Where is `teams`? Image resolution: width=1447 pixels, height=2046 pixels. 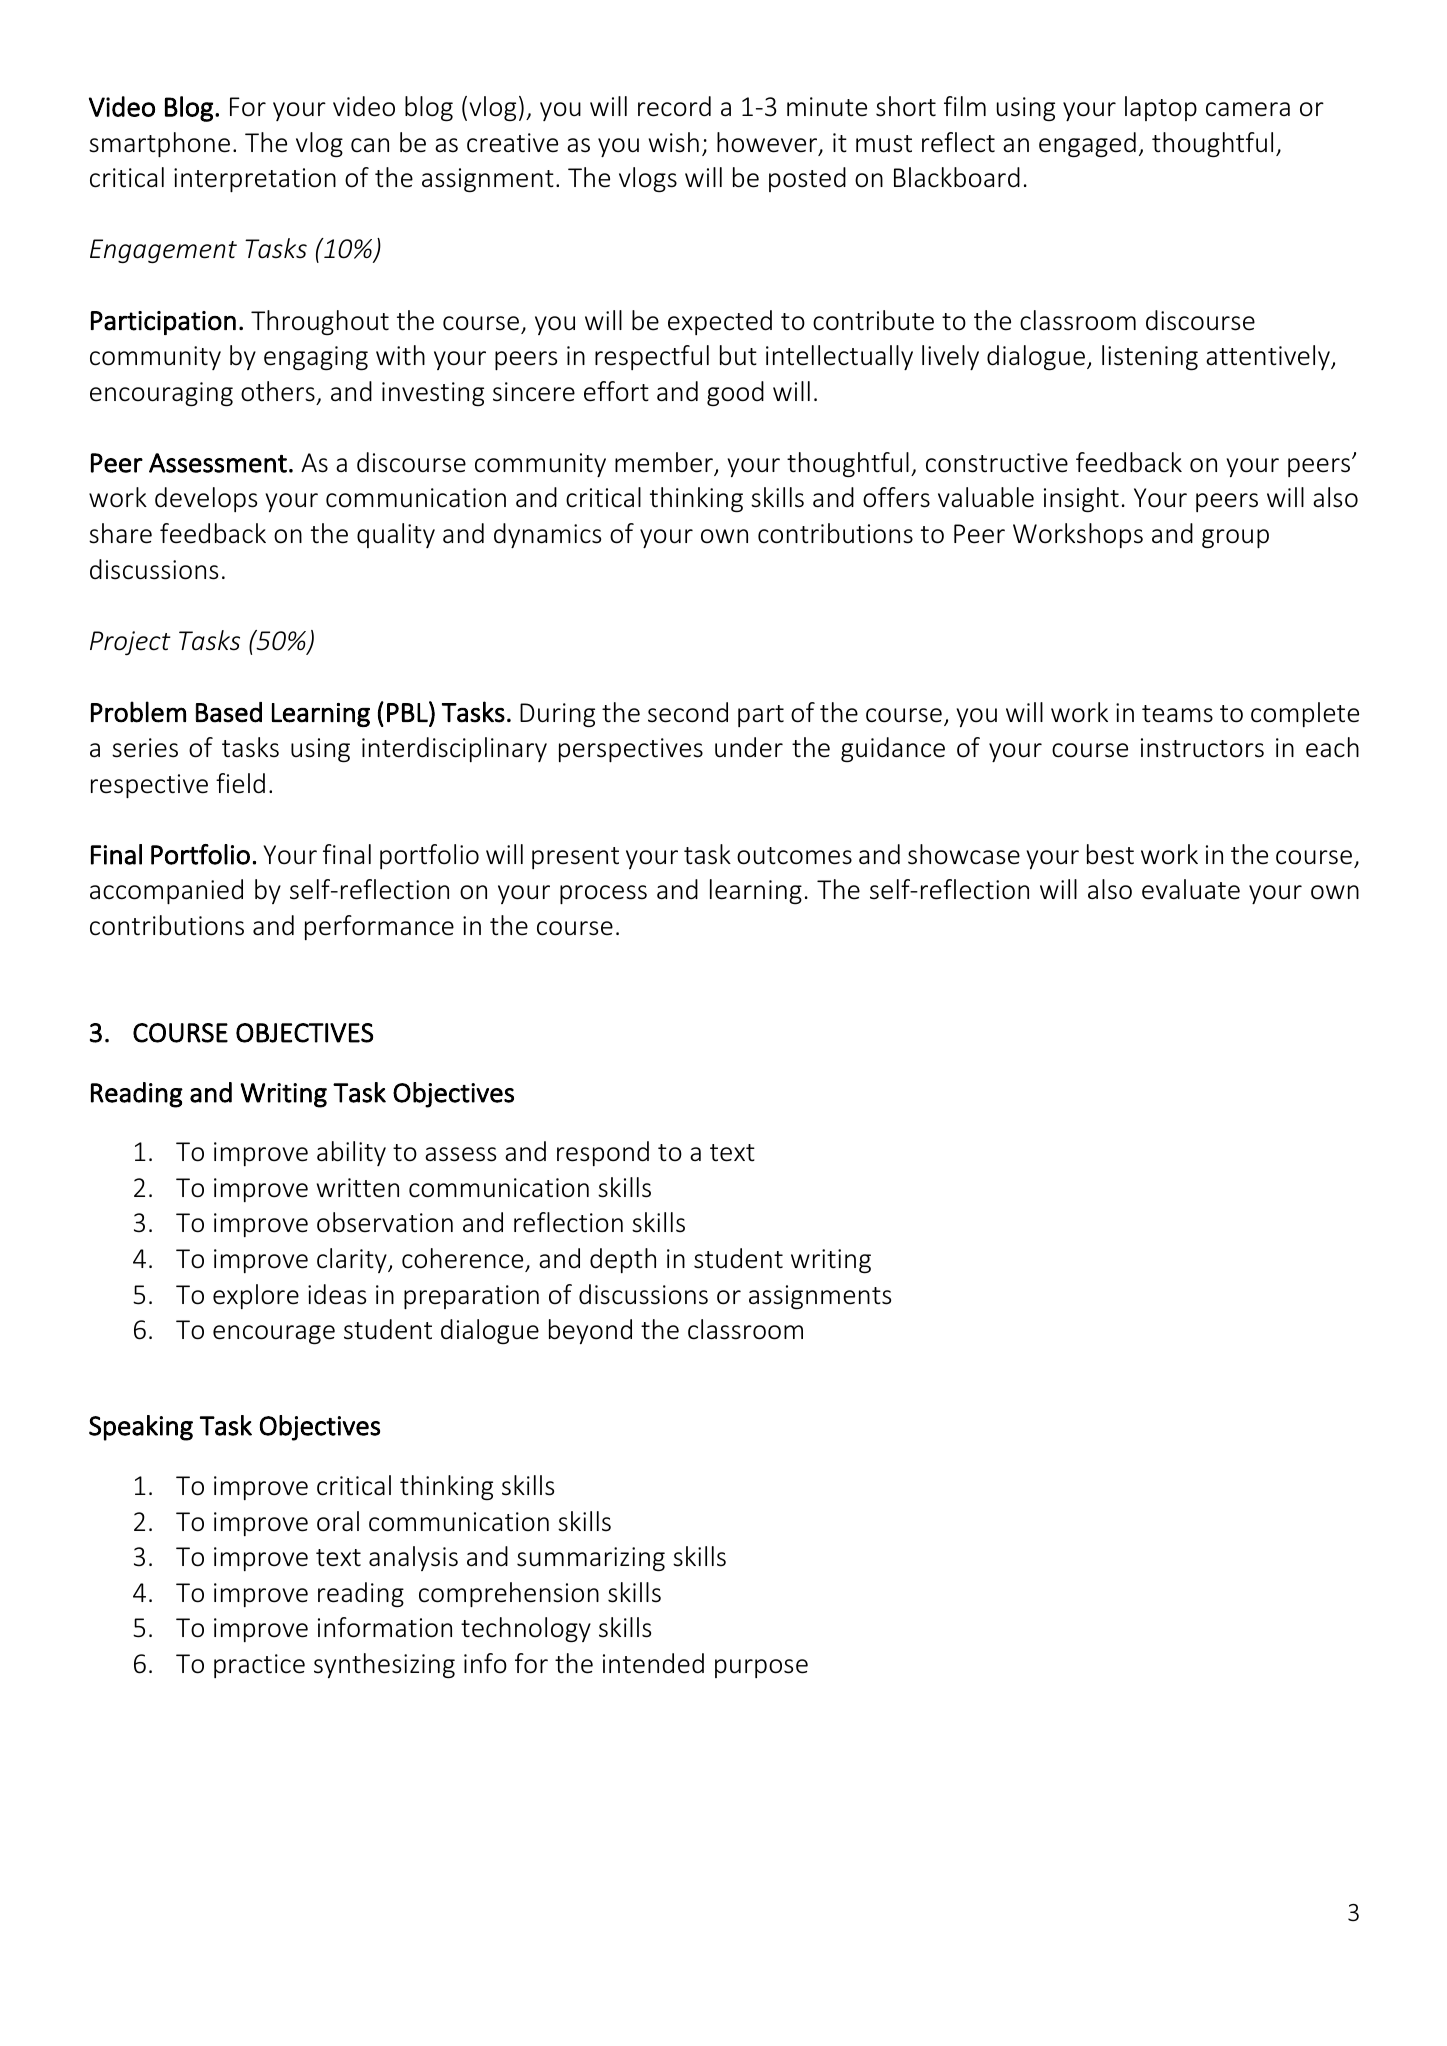
teams is located at coordinates (1177, 714).
